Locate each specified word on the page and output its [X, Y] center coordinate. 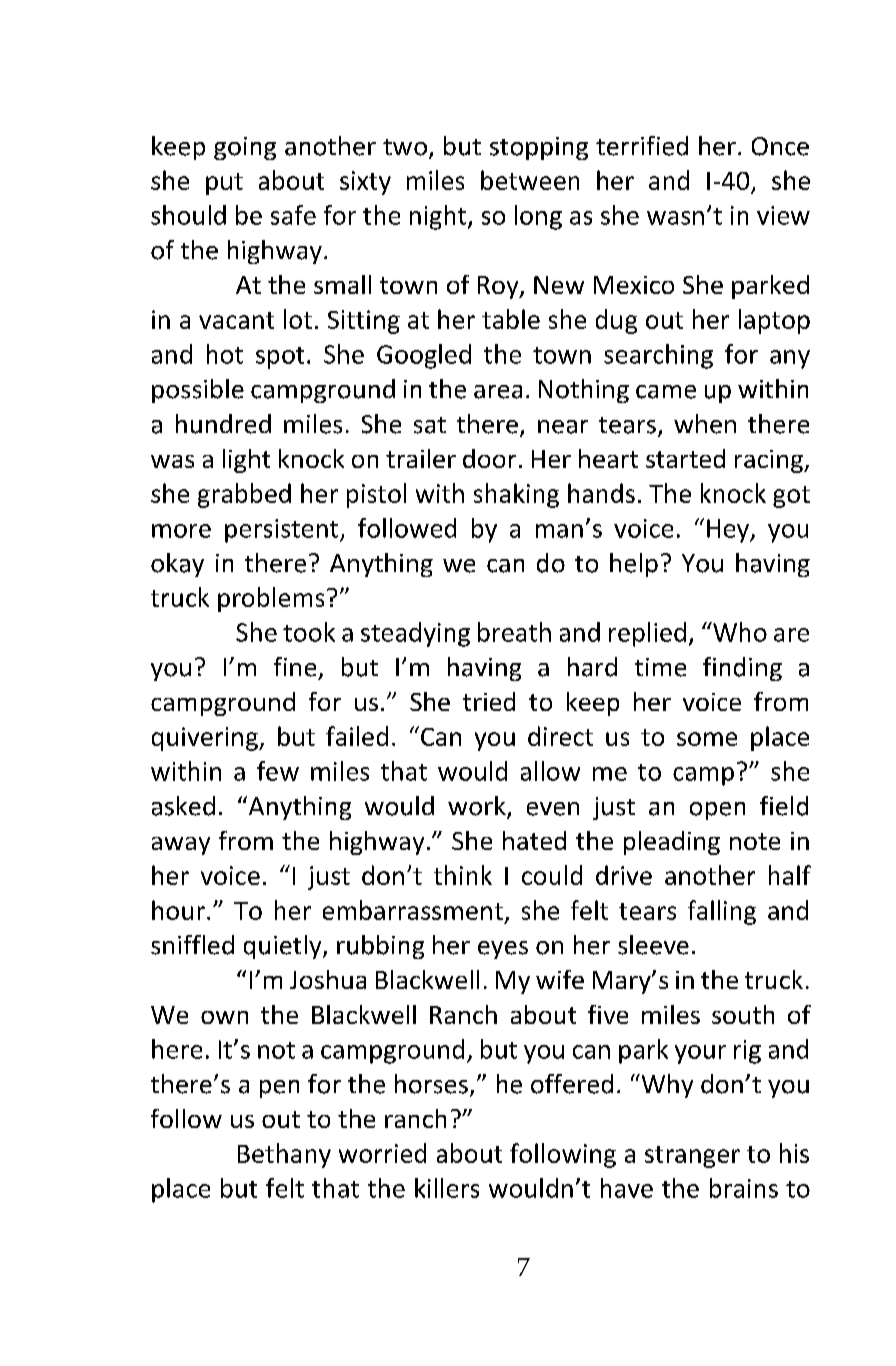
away [181, 846]
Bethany [284, 1155]
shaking [516, 495]
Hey [729, 531]
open [717, 811]
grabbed [244, 495]
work [478, 807]
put [224, 184]
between [530, 180]
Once [780, 146]
